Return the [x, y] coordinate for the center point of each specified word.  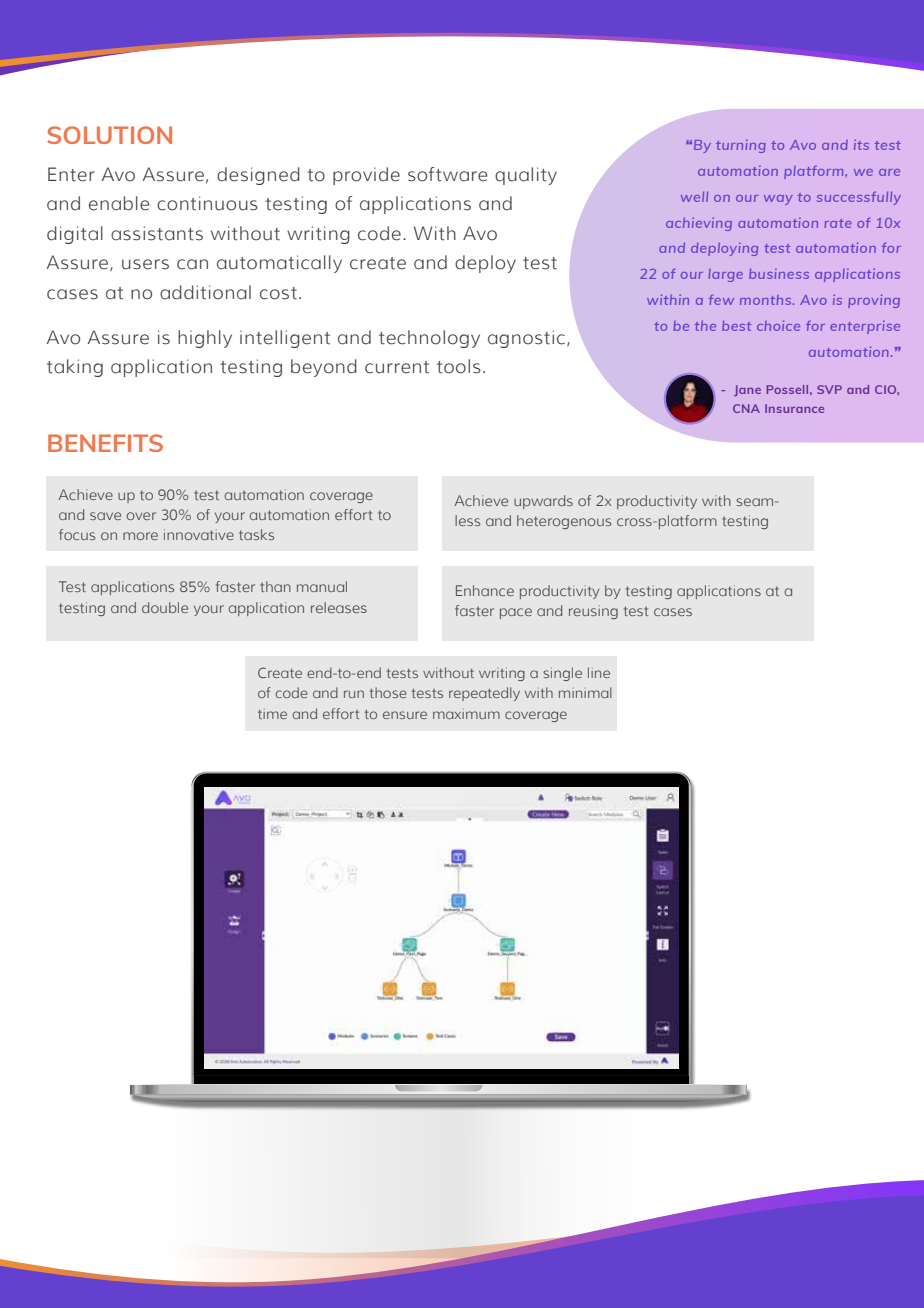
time [272, 714]
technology [429, 339]
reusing [593, 612]
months [767, 300]
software [448, 174]
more [140, 536]
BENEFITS [105, 443]
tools [459, 366]
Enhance [485, 590]
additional [205, 292]
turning [741, 146]
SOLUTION [110, 135]
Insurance [794, 408]
